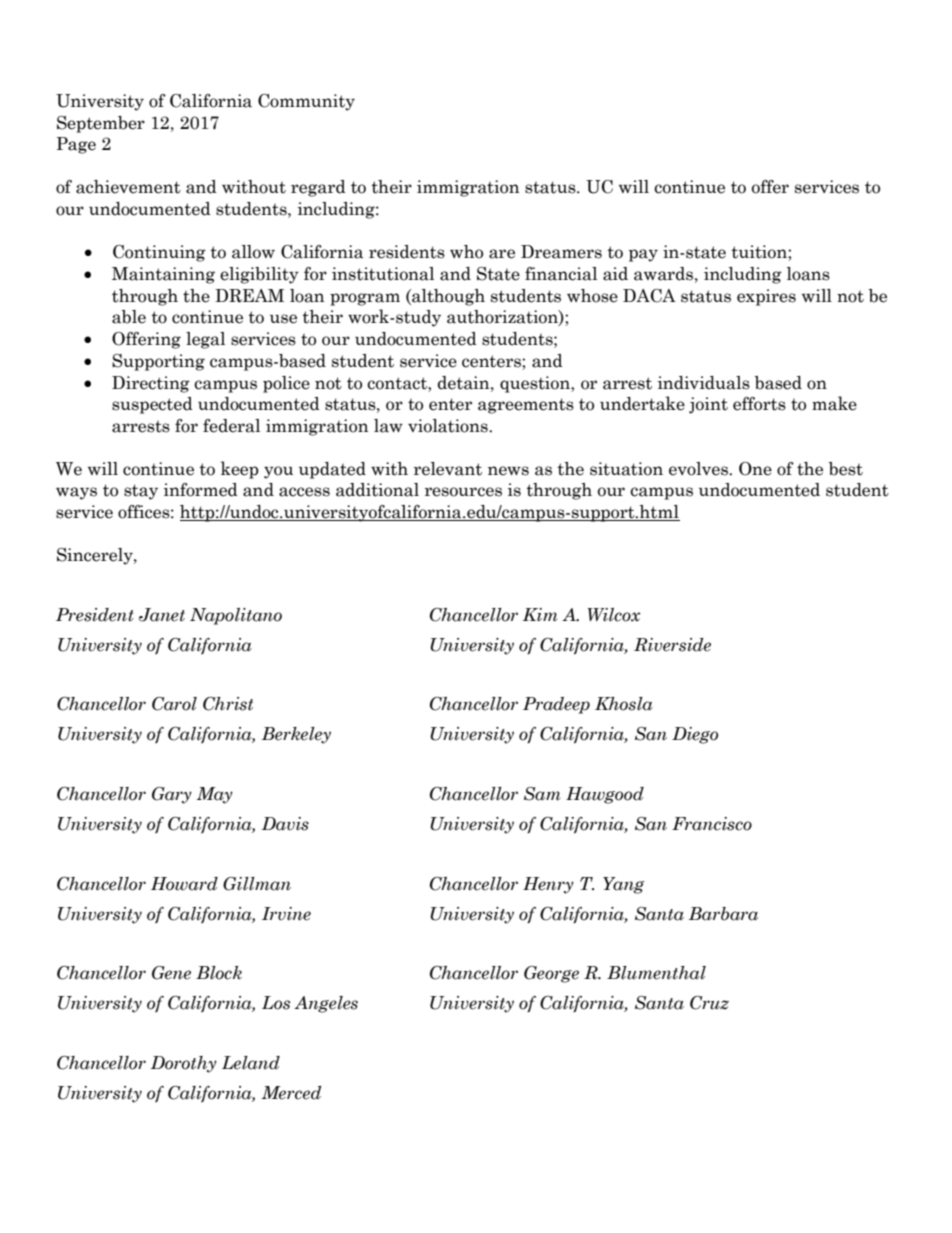 This document has width=952, height=1233. Describe the element at coordinates (643, 255) in the document. I see `pay` at that location.
